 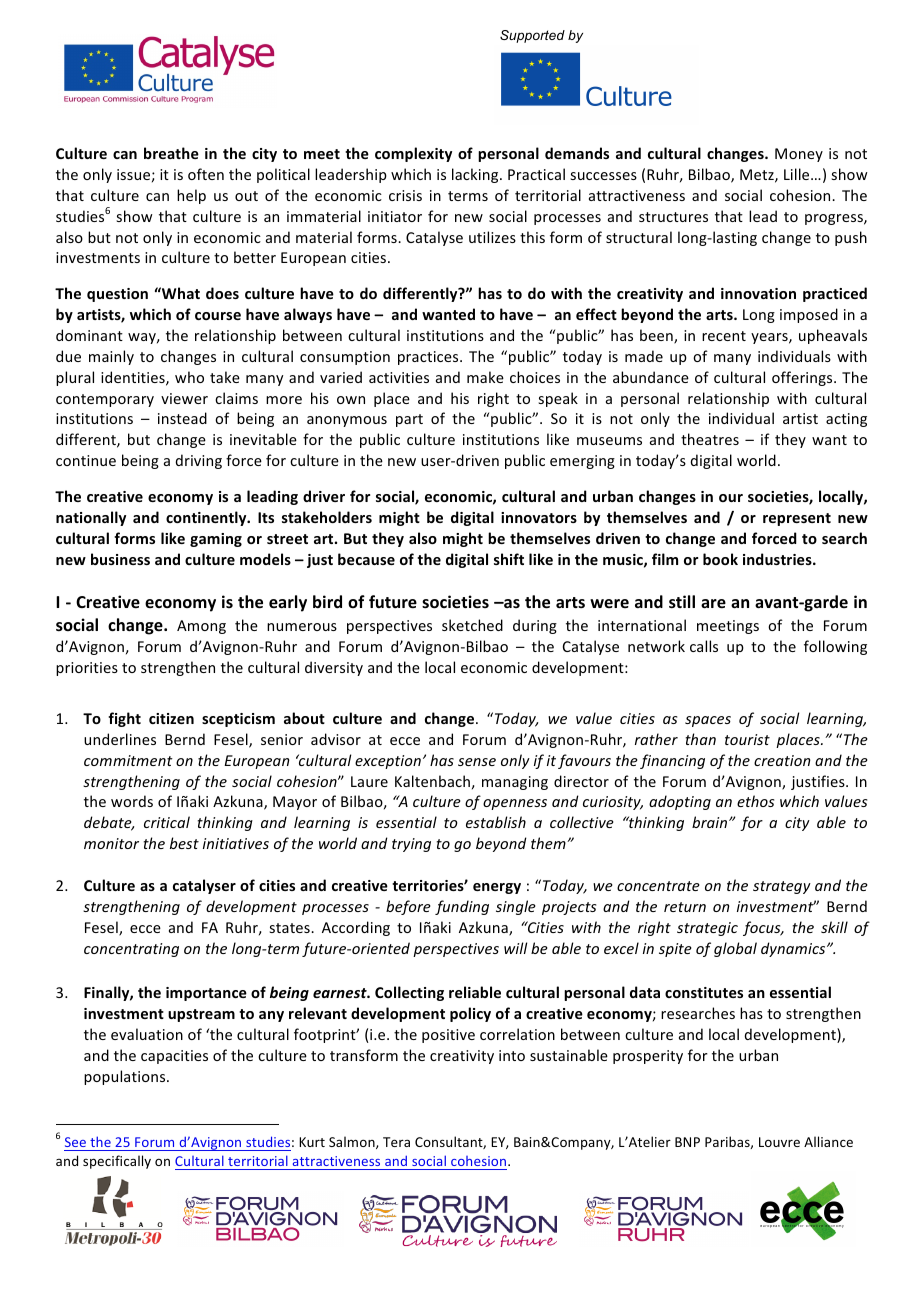 What do you see at coordinates (496, 822) in the screenshot?
I see `establish` at bounding box center [496, 822].
